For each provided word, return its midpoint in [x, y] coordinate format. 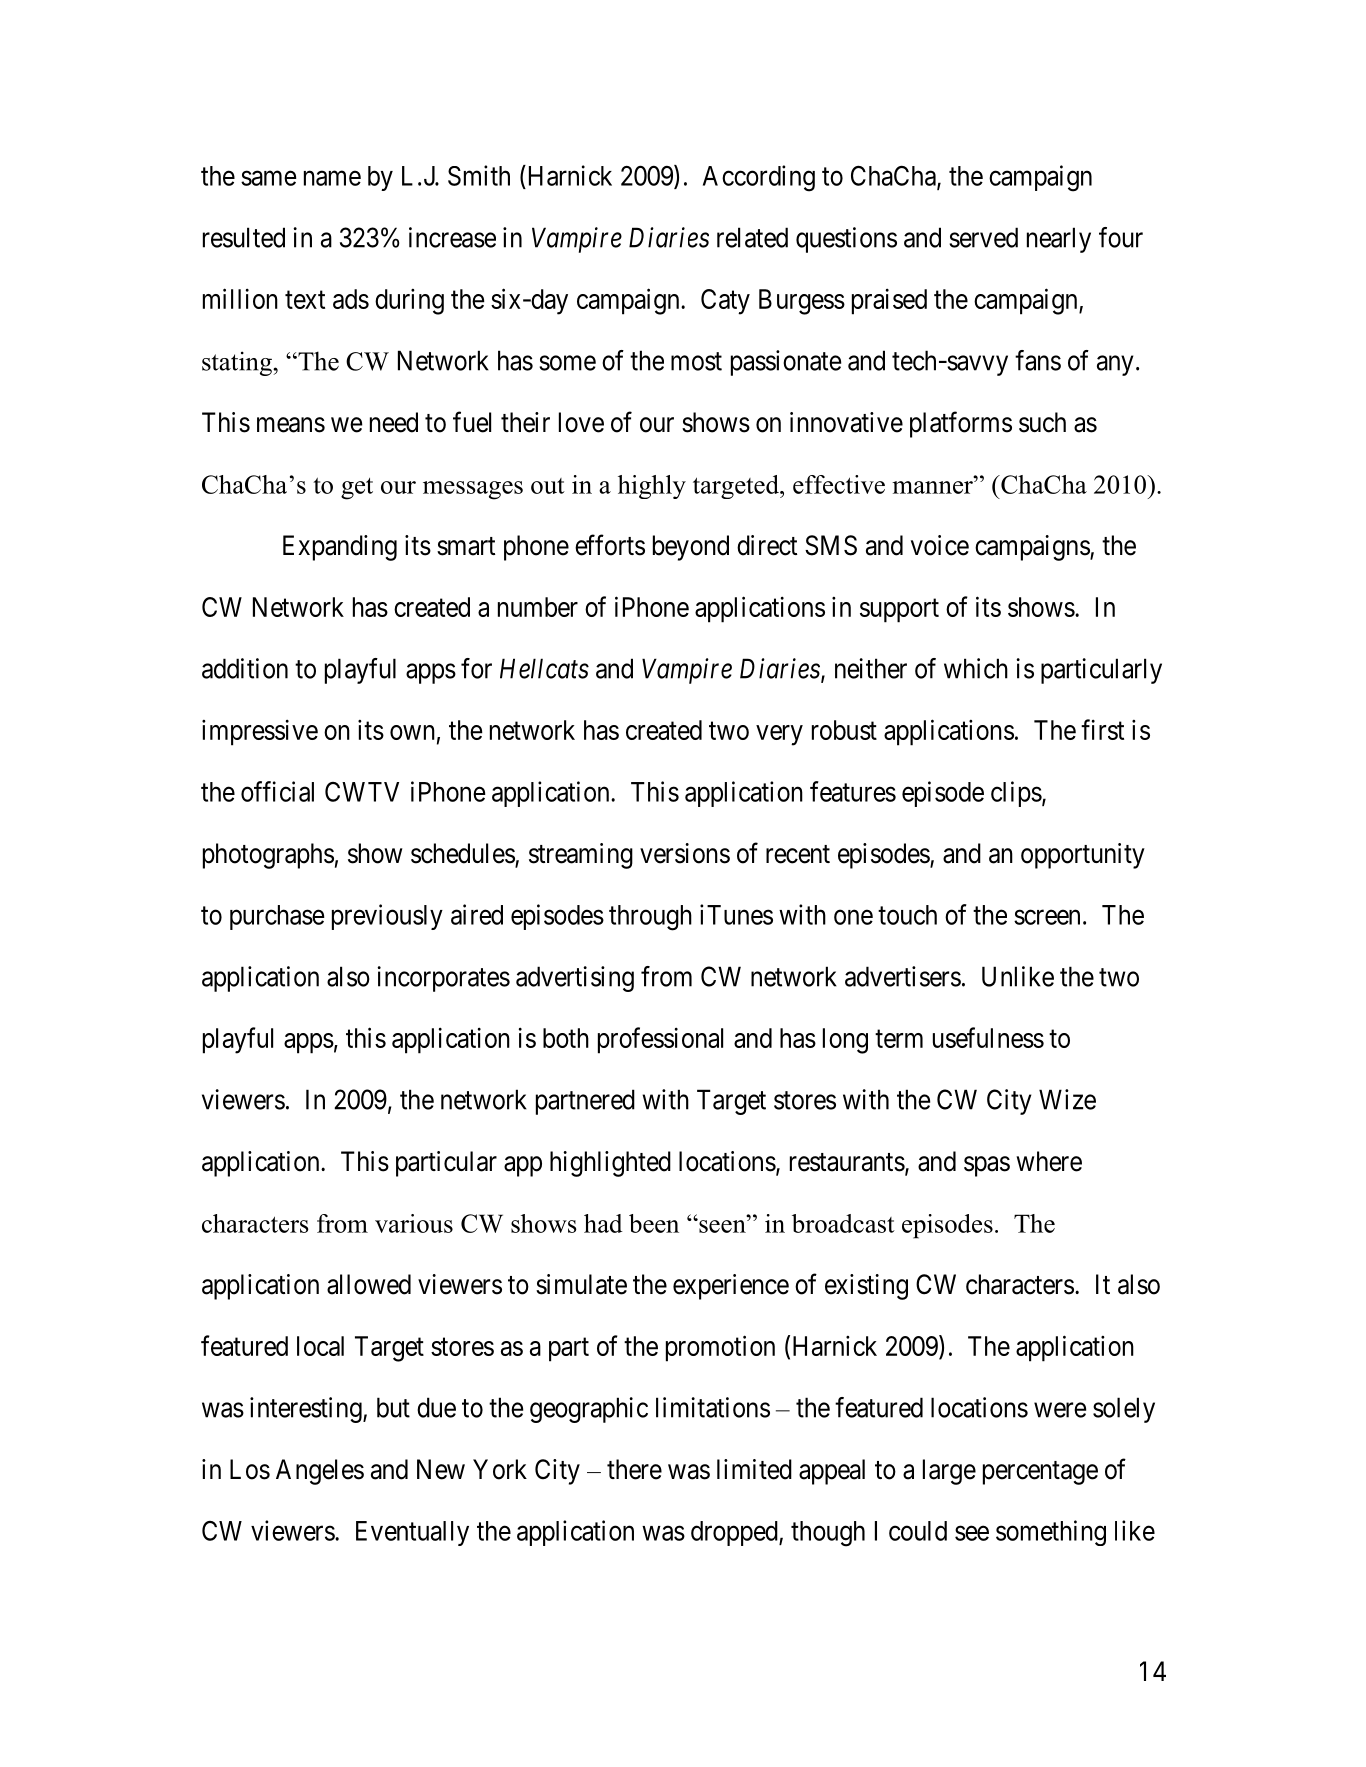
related [752, 237]
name [332, 178]
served [983, 237]
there [634, 1469]
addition [245, 668]
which [976, 668]
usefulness [988, 1037]
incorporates [443, 979]
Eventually [412, 1533]
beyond [691, 548]
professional [660, 1040]
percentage [1040, 1473]
